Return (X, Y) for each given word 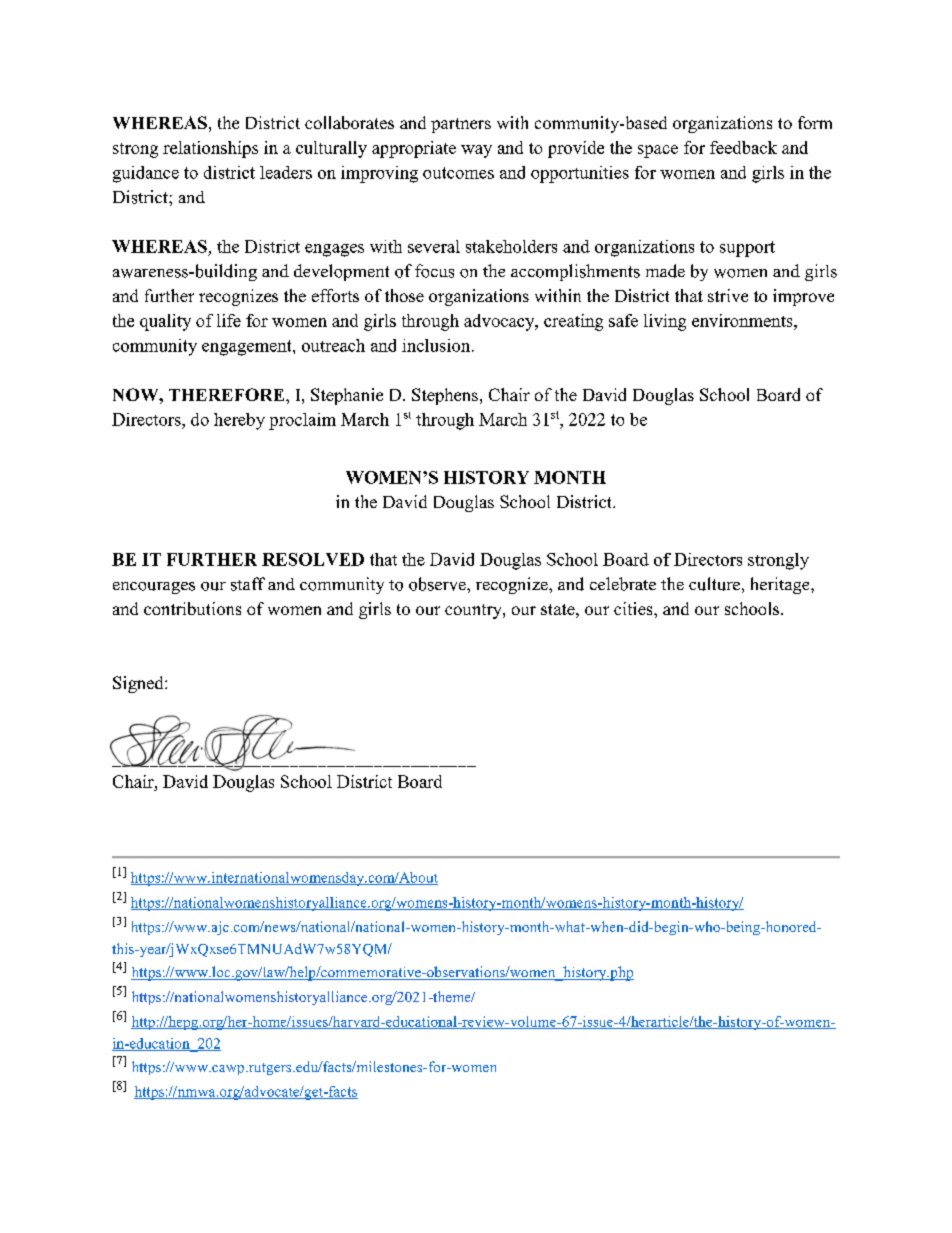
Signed (139, 684)
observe (438, 584)
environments (743, 320)
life (229, 320)
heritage (781, 585)
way (476, 151)
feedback (743, 147)
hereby (239, 421)
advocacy (500, 322)
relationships (210, 149)
